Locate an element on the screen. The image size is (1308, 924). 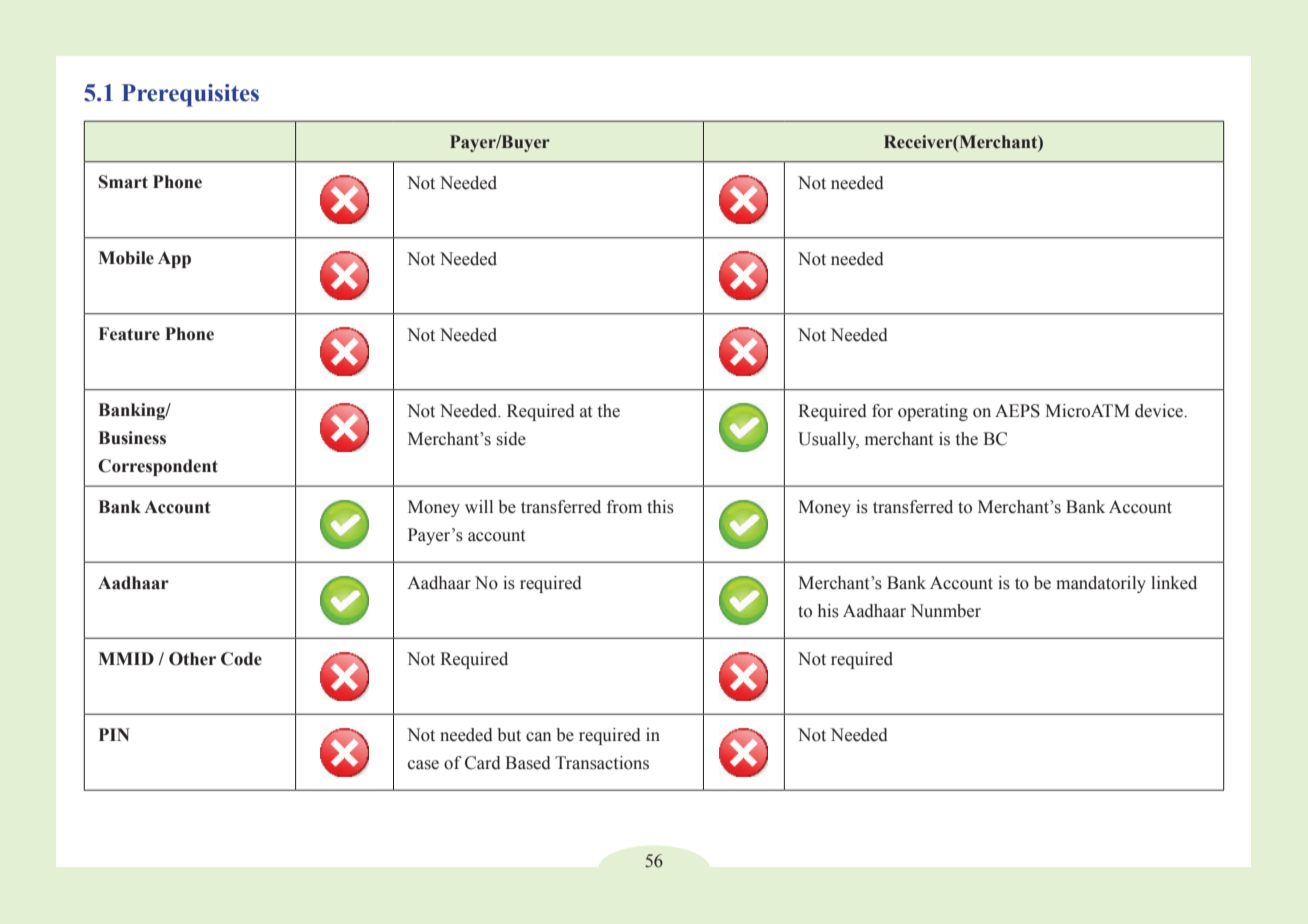
operating is located at coordinates (933, 412).
